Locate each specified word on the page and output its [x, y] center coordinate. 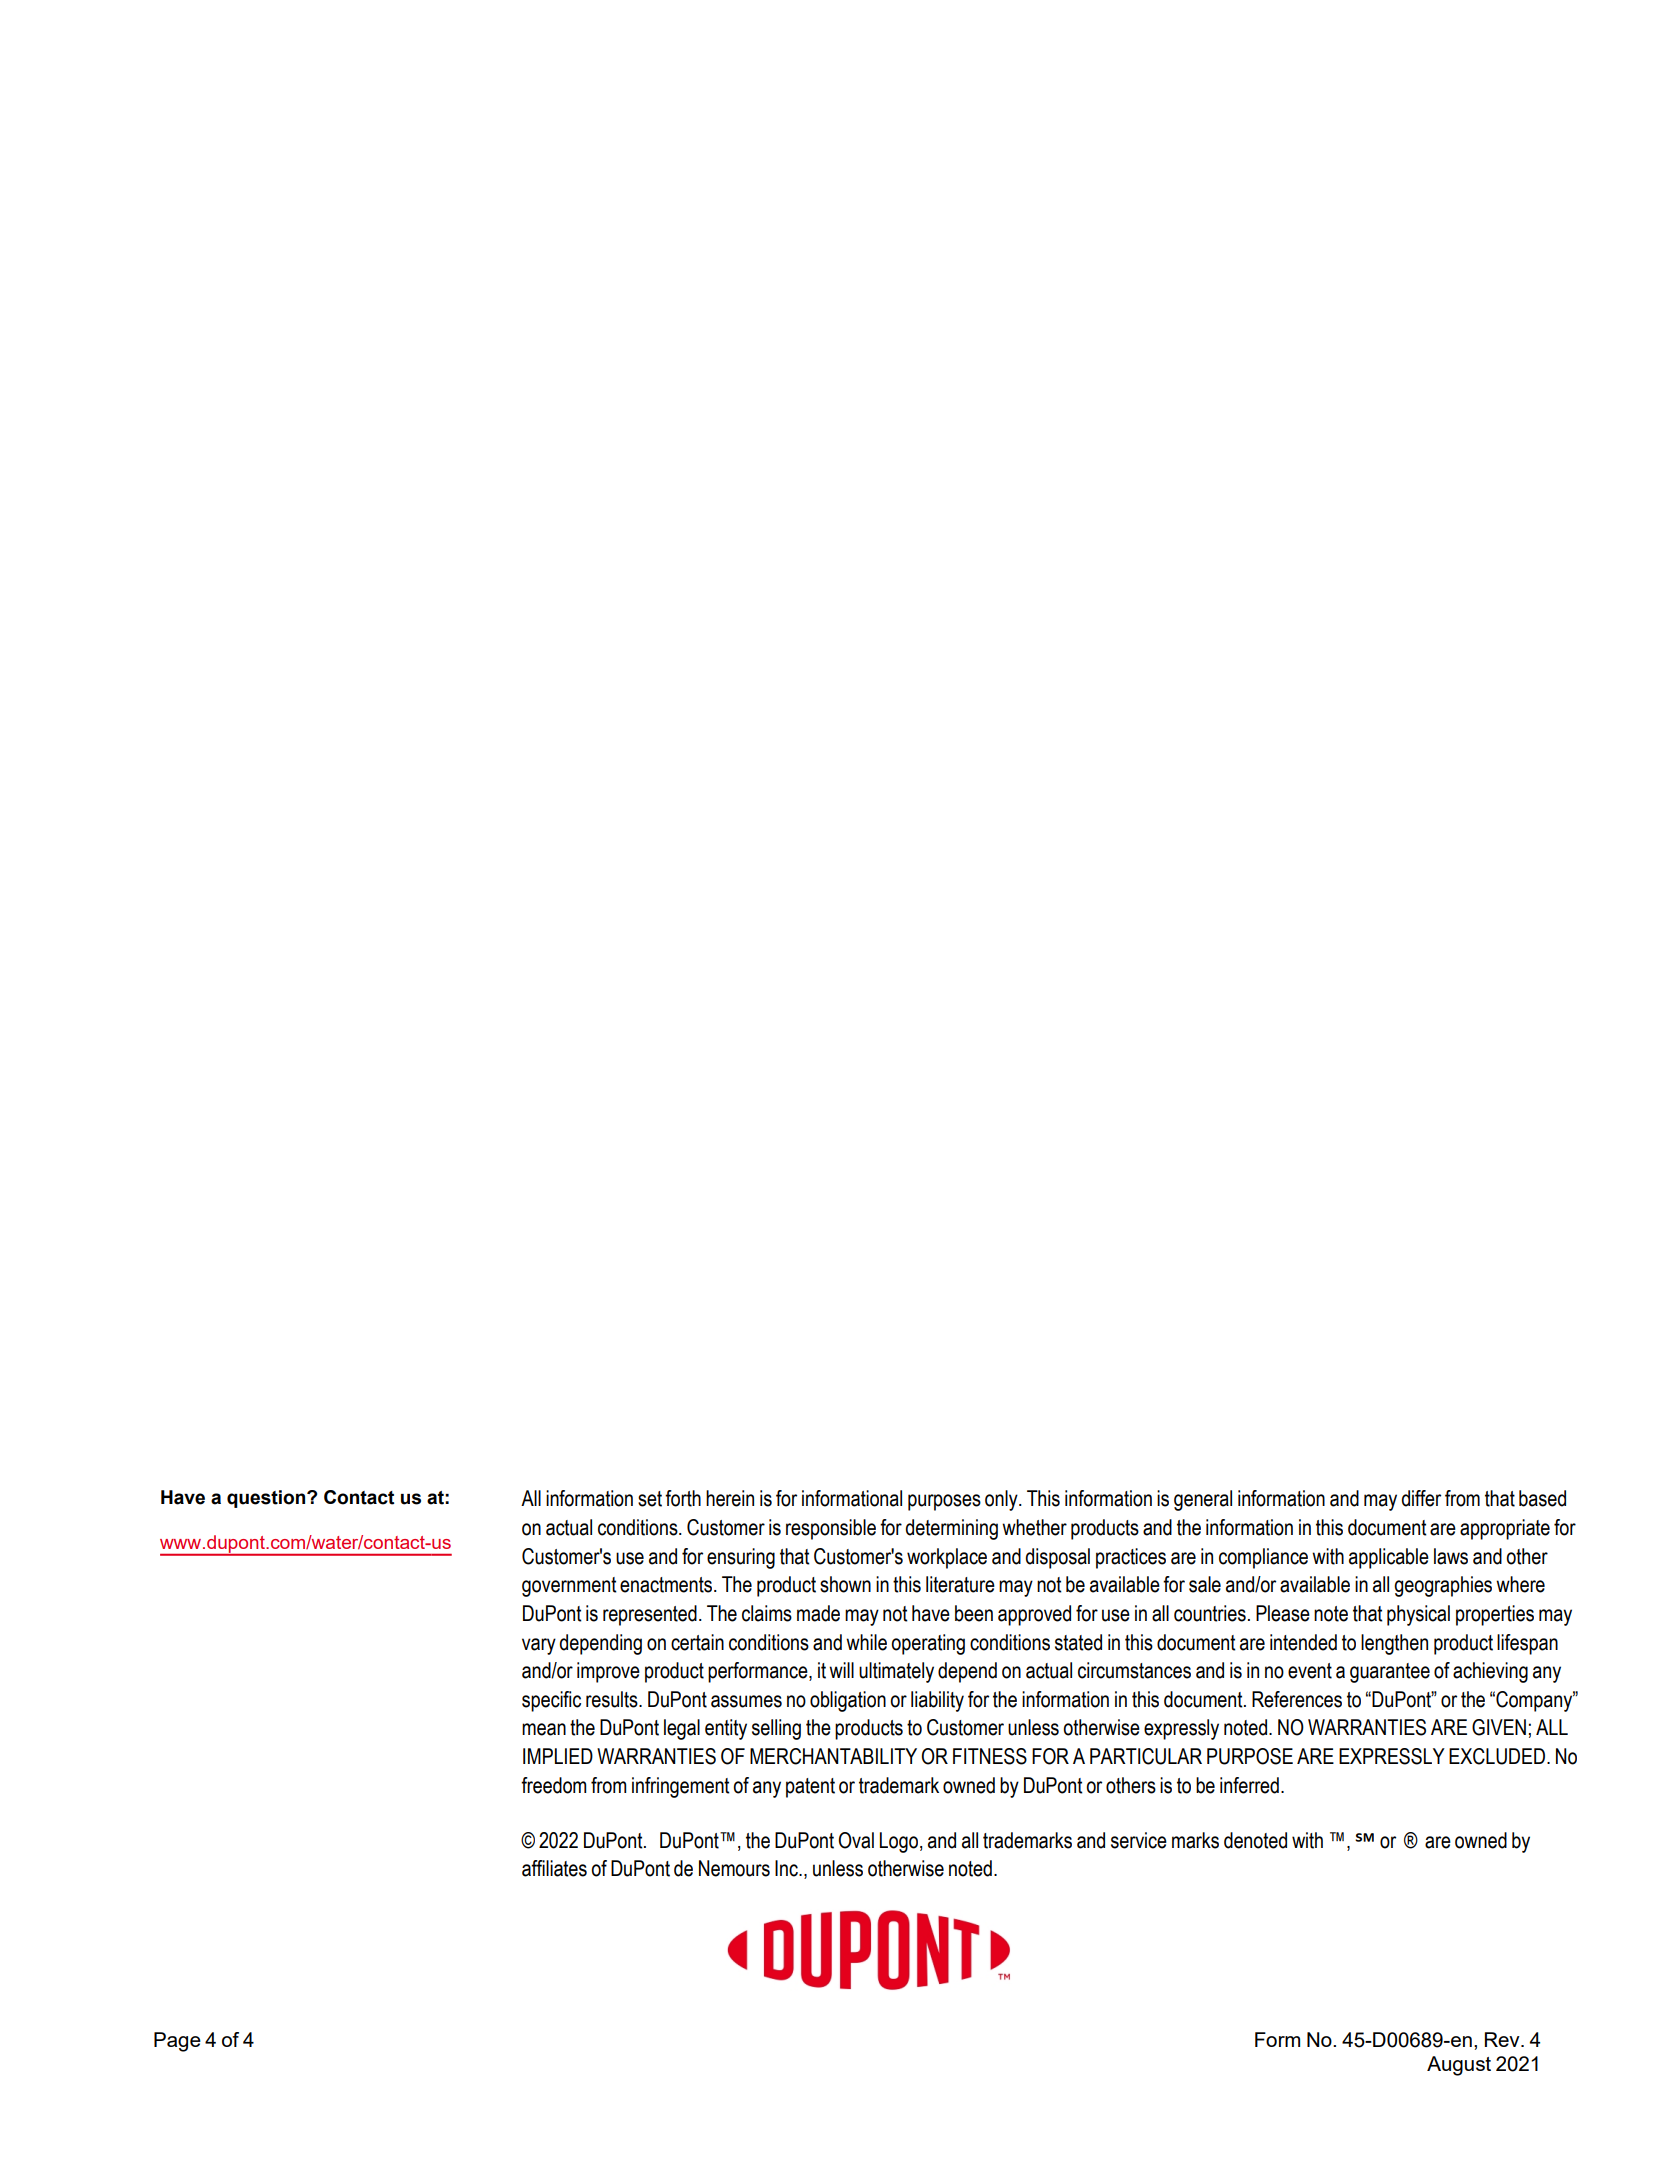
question [267, 1499]
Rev [1503, 2039]
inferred [1249, 1785]
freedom [553, 1785]
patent [810, 1788]
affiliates [554, 1868]
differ [1421, 1498]
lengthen [1394, 1644]
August [1459, 2066]
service [1139, 1840]
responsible [831, 1529]
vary [539, 1646]
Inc [787, 1868]
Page [177, 2042]
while [866, 1642]
